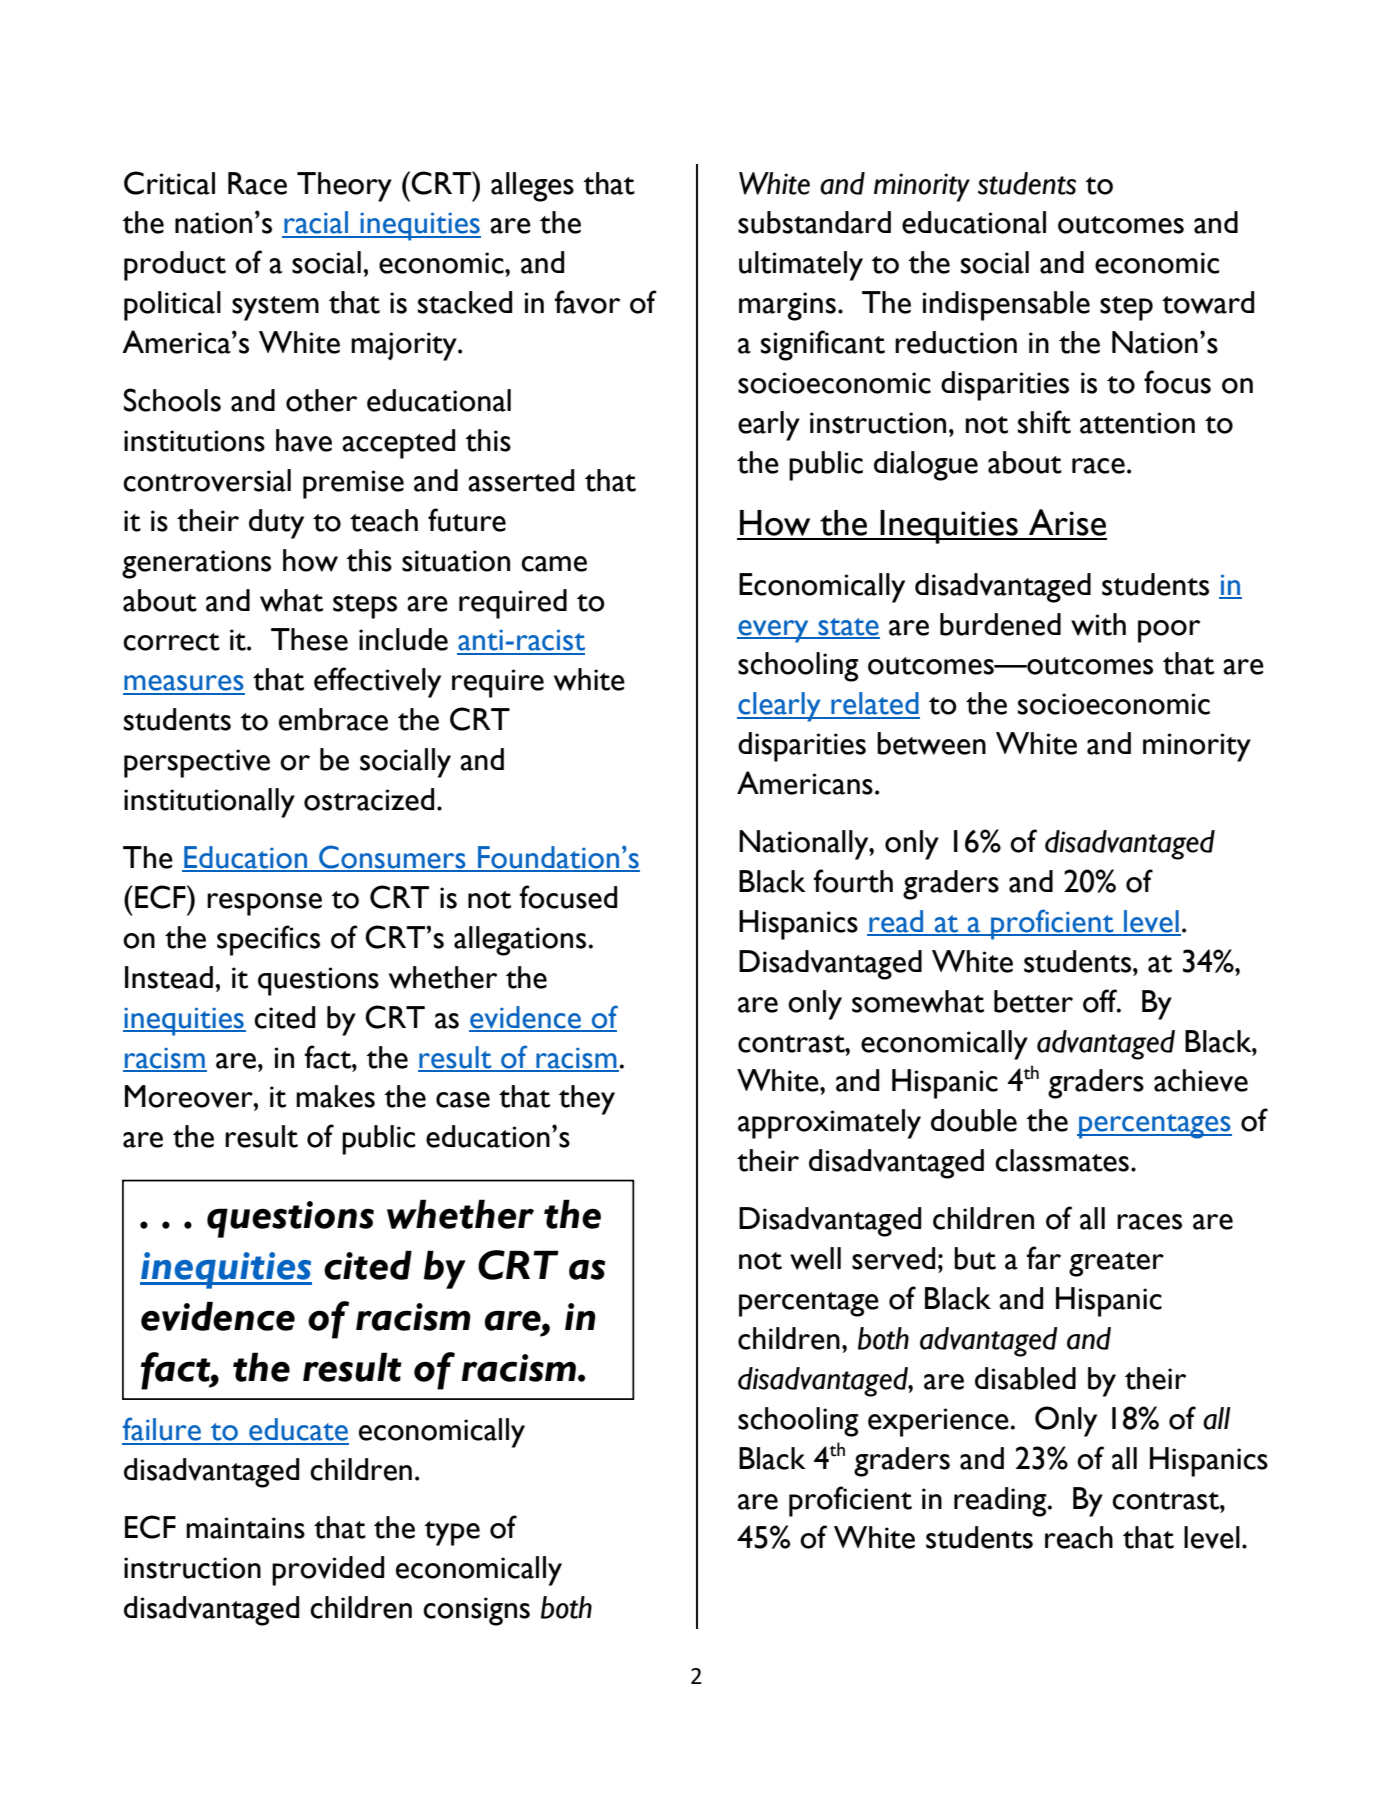  What do you see at coordinates (1062, 1160) in the page?
I see `classmates` at bounding box center [1062, 1160].
